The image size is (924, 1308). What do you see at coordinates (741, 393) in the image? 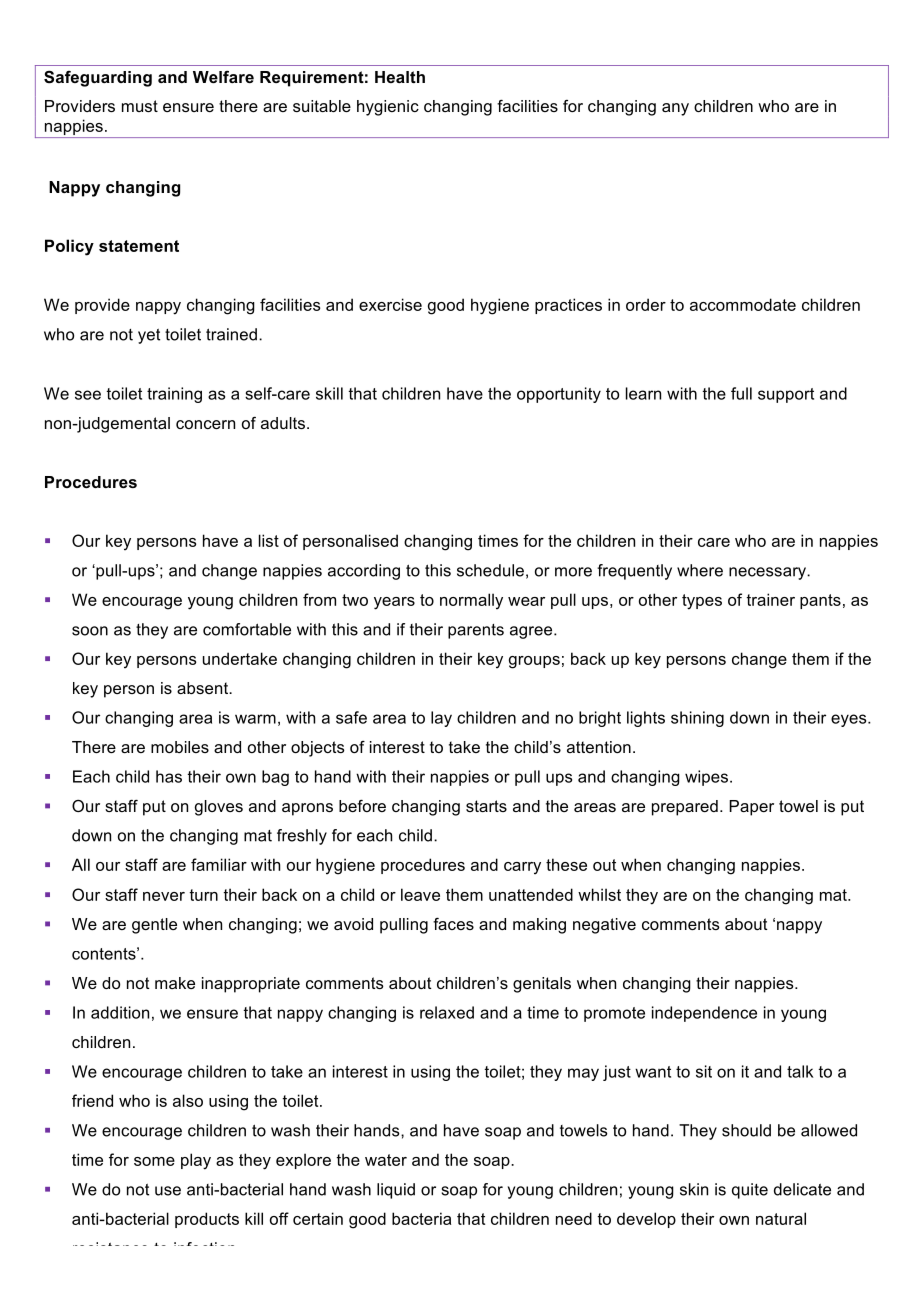
I see `full` at bounding box center [741, 393].
